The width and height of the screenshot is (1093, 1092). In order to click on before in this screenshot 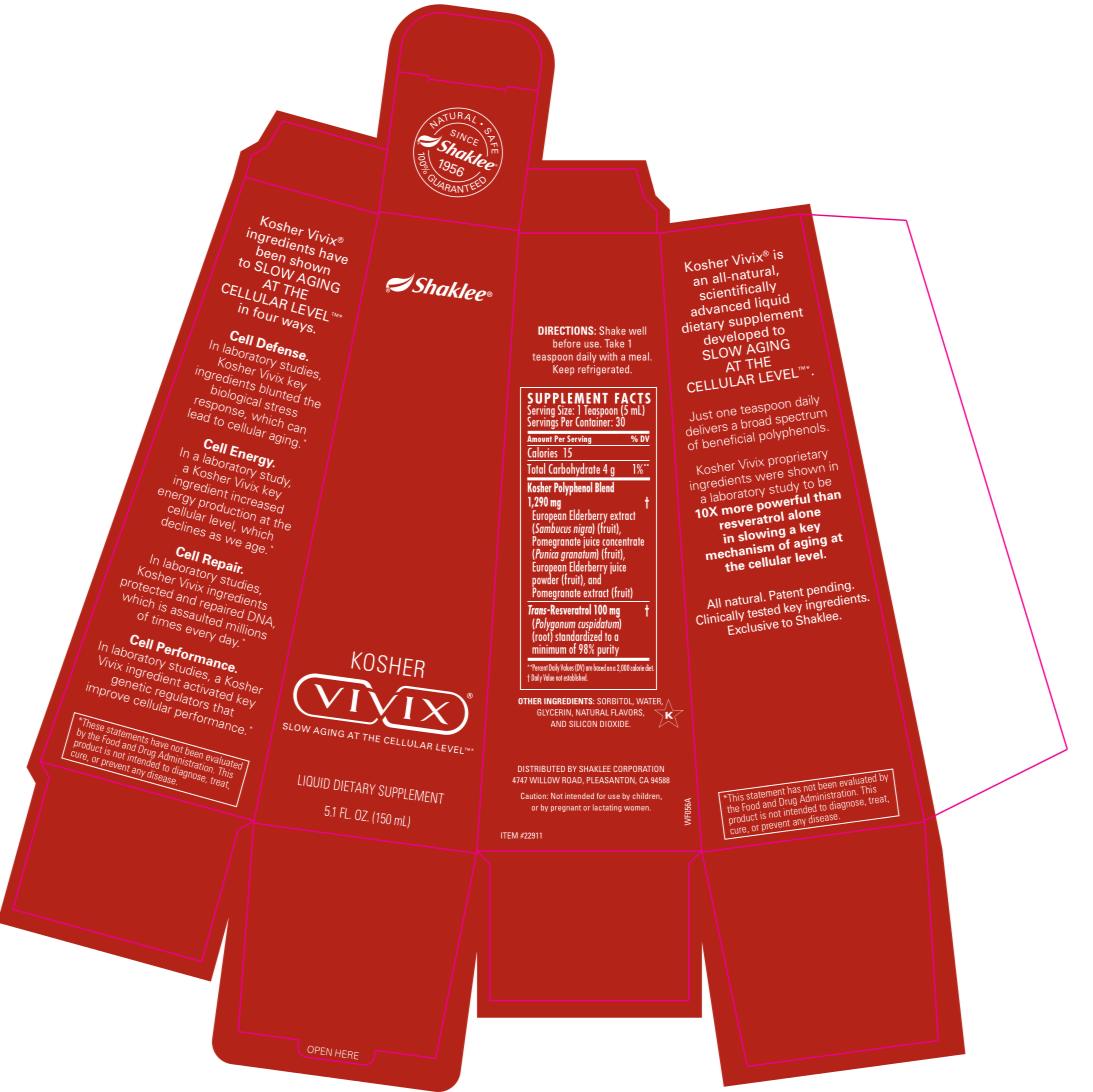, I will do `click(567, 343)`.
